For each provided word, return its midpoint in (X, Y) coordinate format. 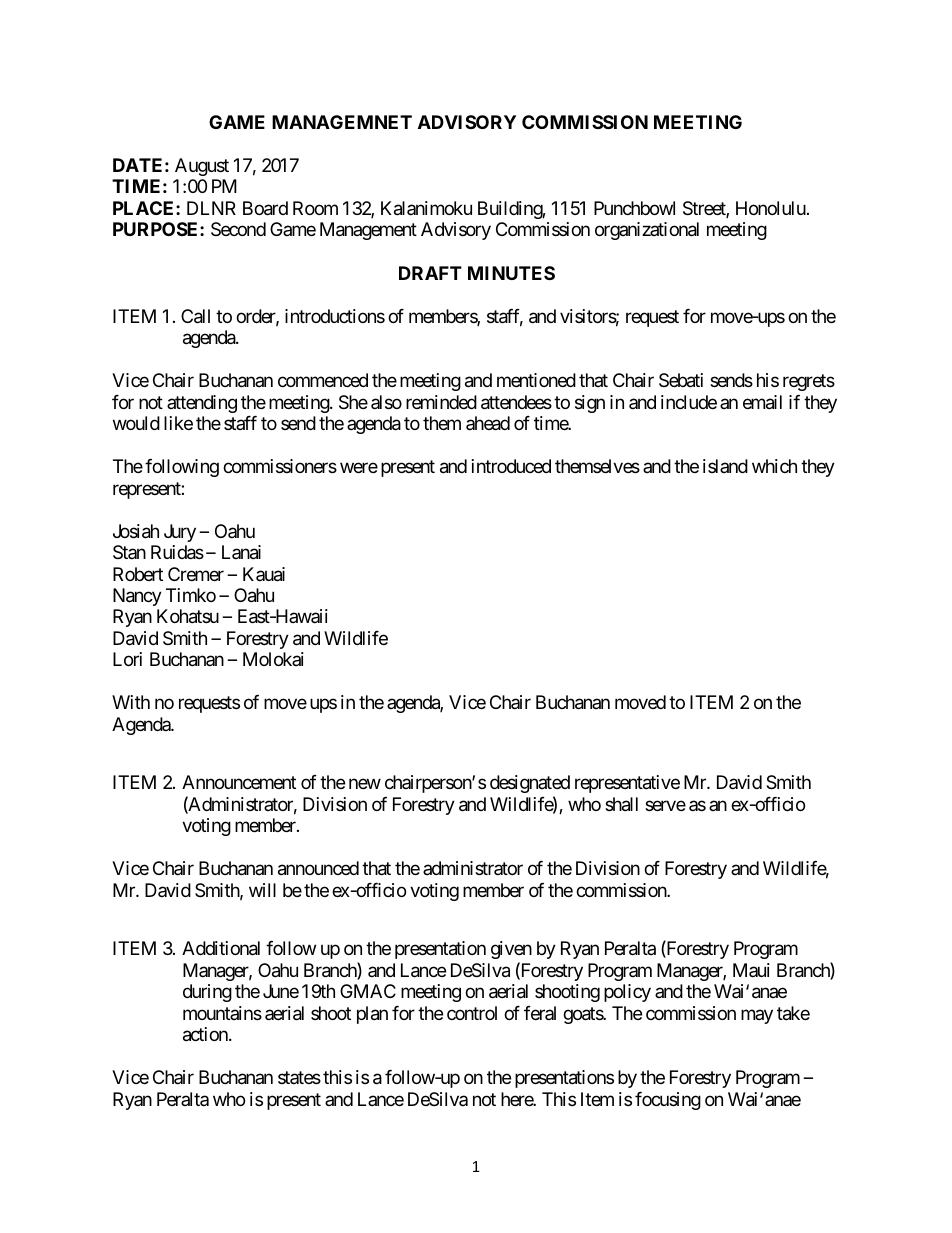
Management (368, 231)
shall (621, 804)
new (365, 784)
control (472, 1013)
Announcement (239, 782)
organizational (647, 231)
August (202, 167)
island (725, 466)
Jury (180, 533)
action (206, 1034)
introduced (511, 466)
